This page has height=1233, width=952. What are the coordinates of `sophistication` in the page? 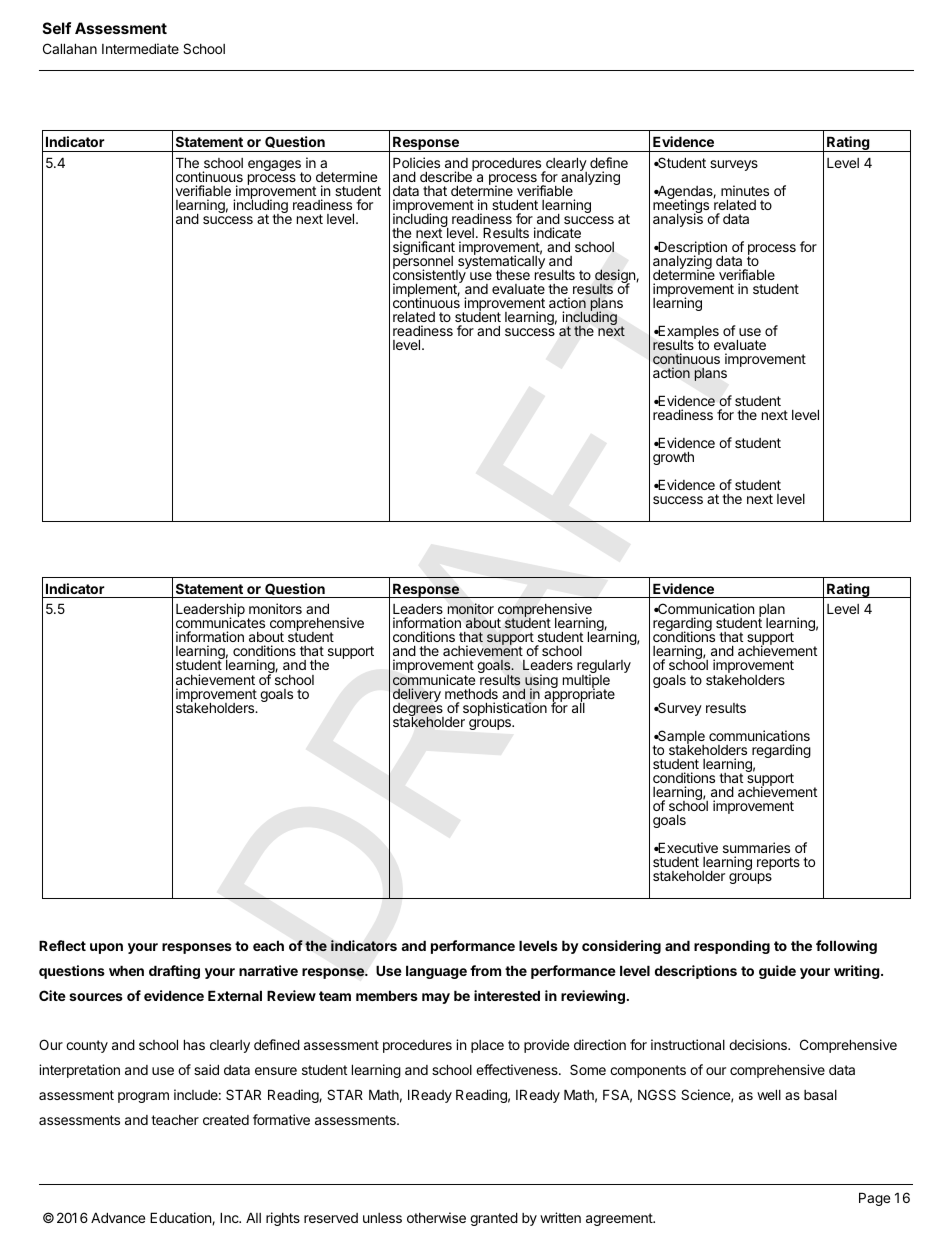 It's located at (505, 709).
